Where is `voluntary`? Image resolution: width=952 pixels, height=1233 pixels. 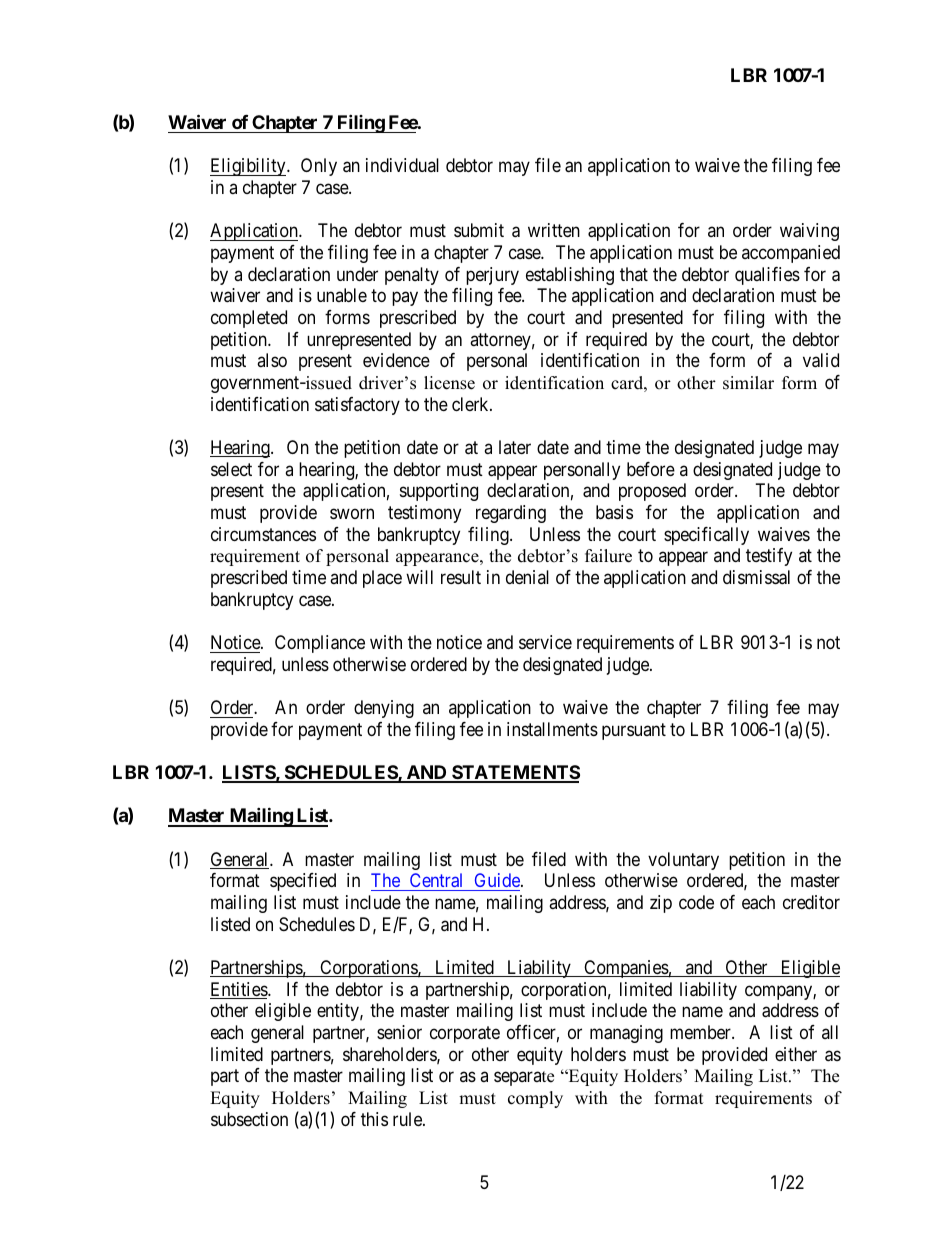 voluntary is located at coordinates (683, 861).
